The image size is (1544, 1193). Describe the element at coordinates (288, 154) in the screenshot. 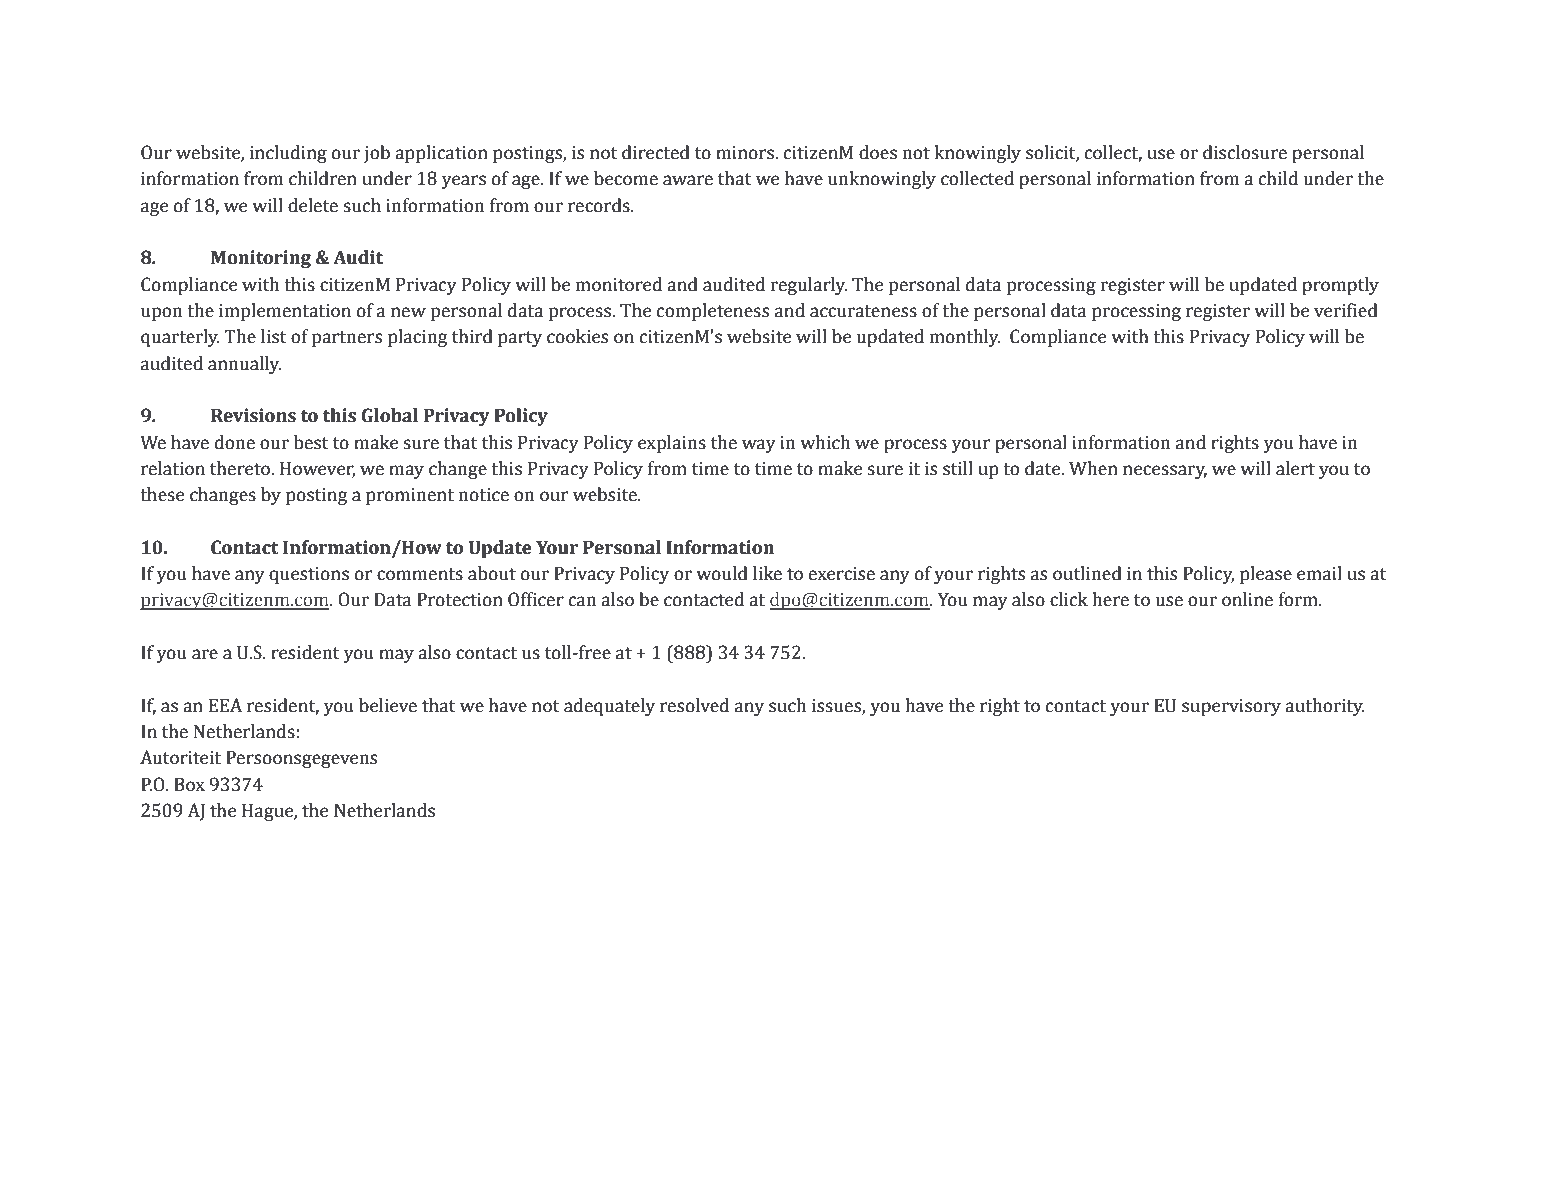

I see `including` at that location.
